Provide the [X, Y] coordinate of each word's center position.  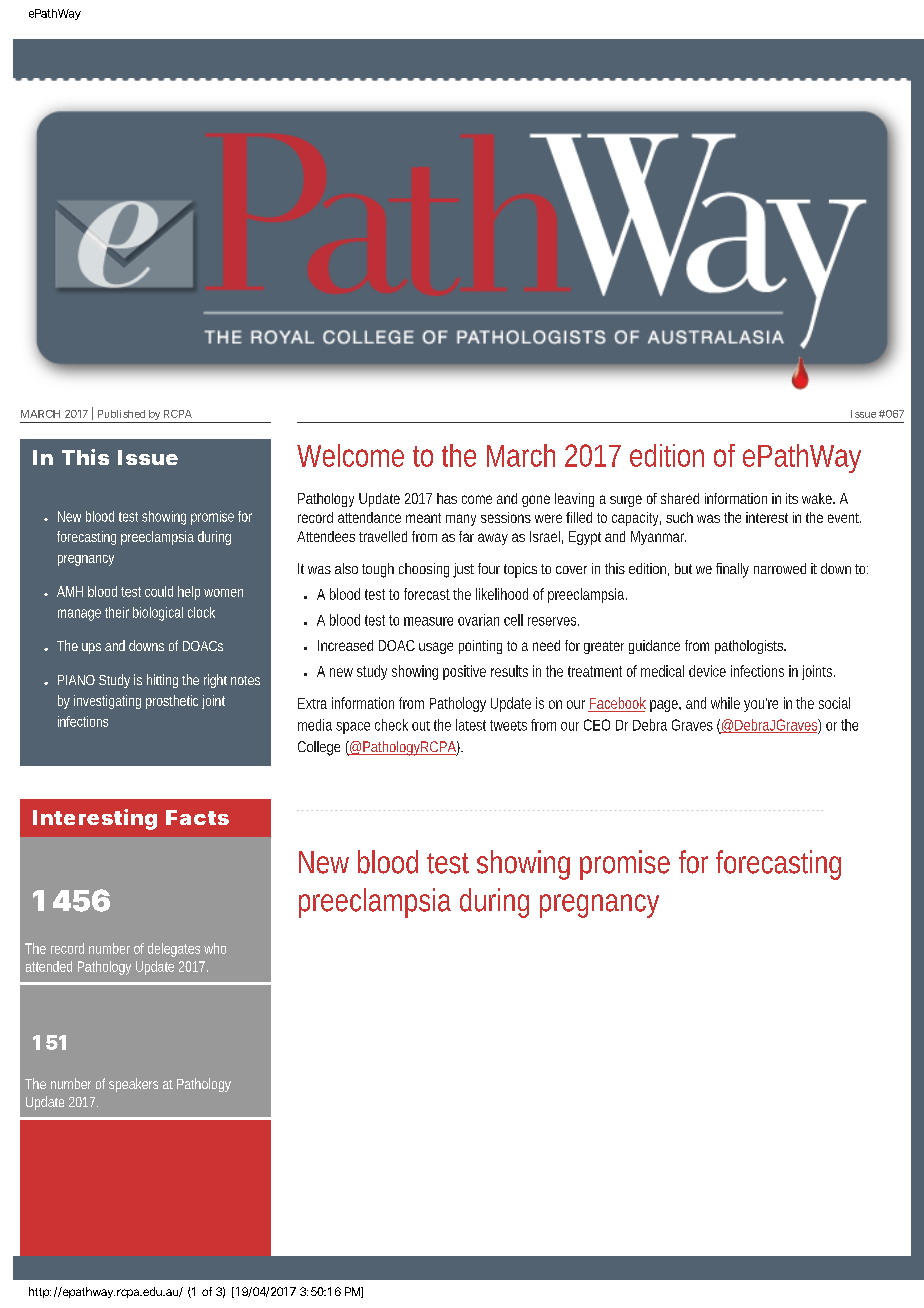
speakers [133, 1085]
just [463, 570]
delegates [174, 950]
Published [121, 414]
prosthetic [172, 702]
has [447, 498]
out [421, 726]
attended [49, 966]
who [215, 948]
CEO [597, 725]
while [725, 703]
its [792, 498]
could [159, 591]
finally [732, 570]
